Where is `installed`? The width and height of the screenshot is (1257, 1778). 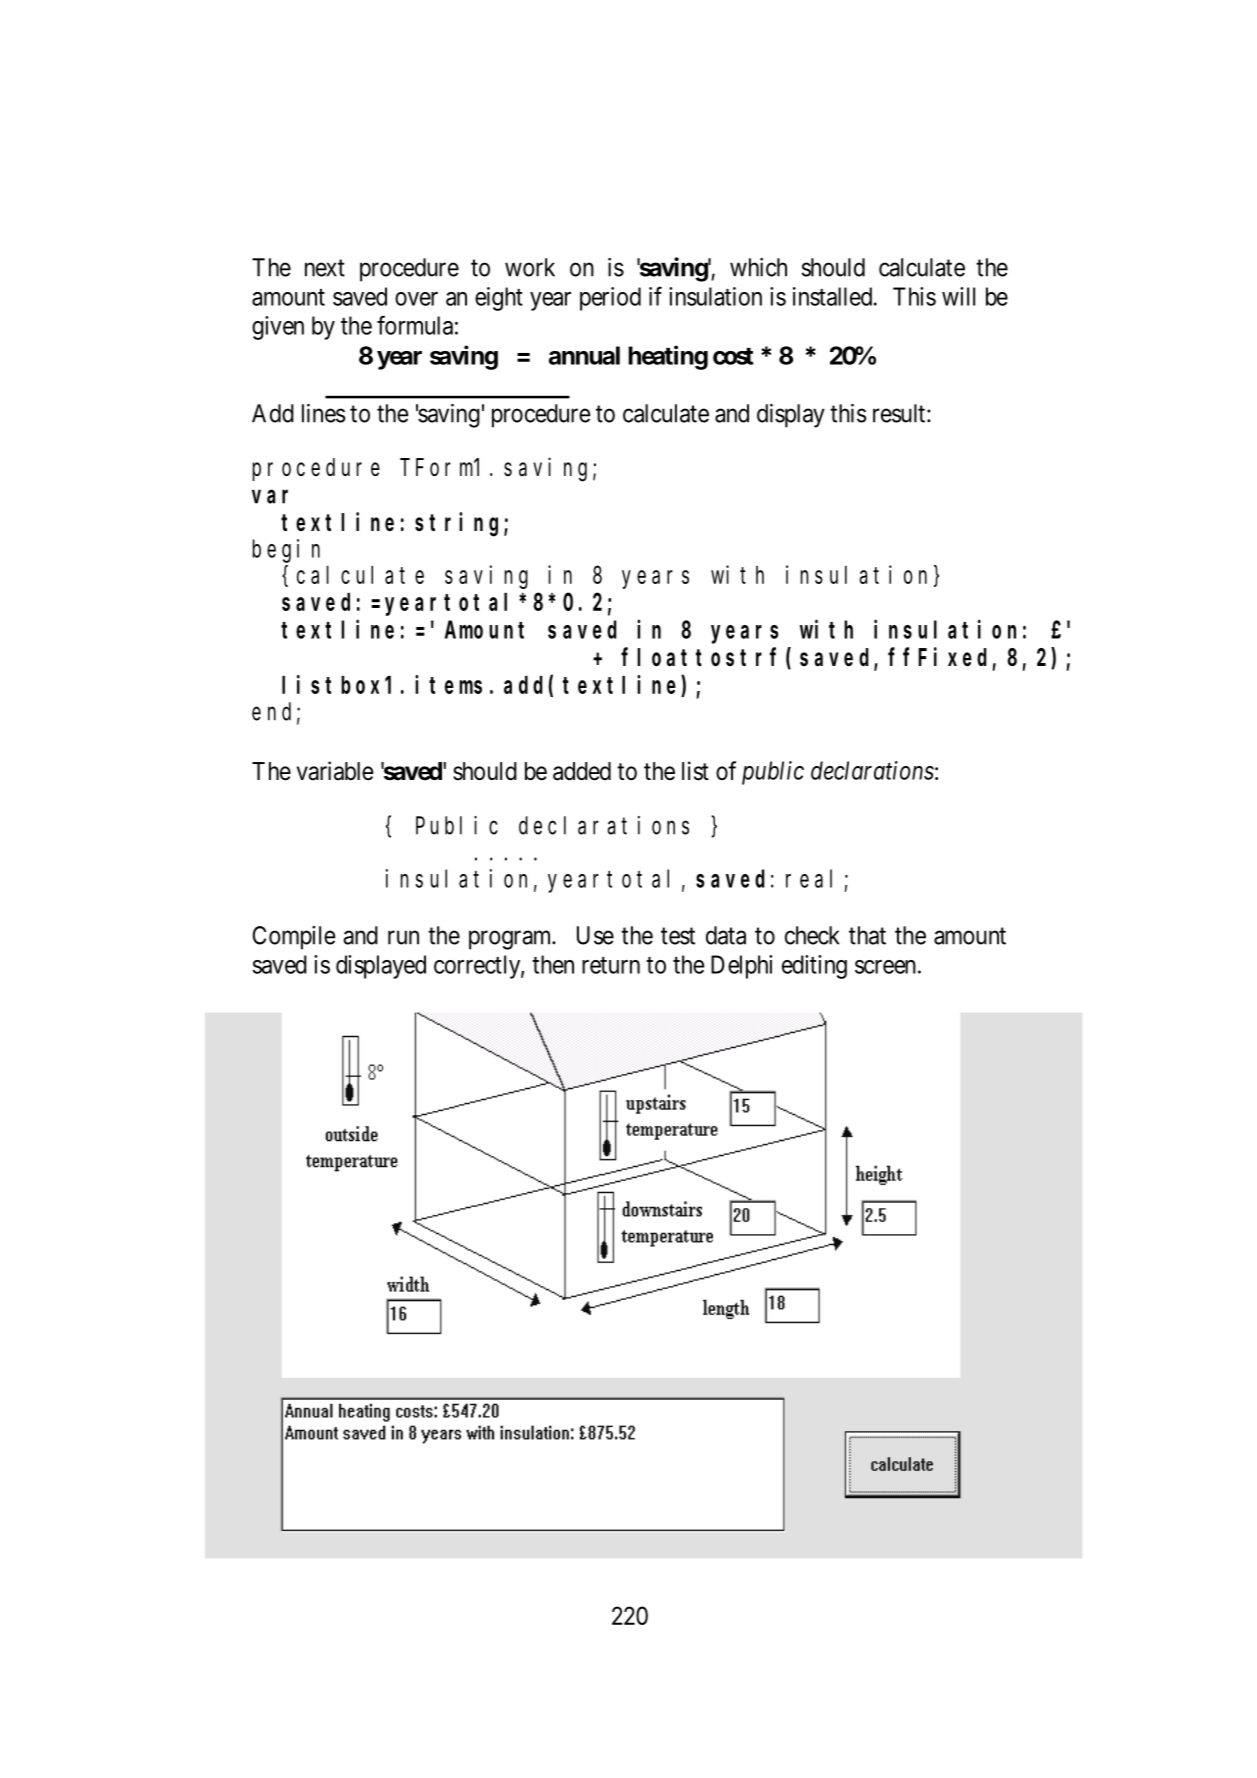 installed is located at coordinates (832, 296).
